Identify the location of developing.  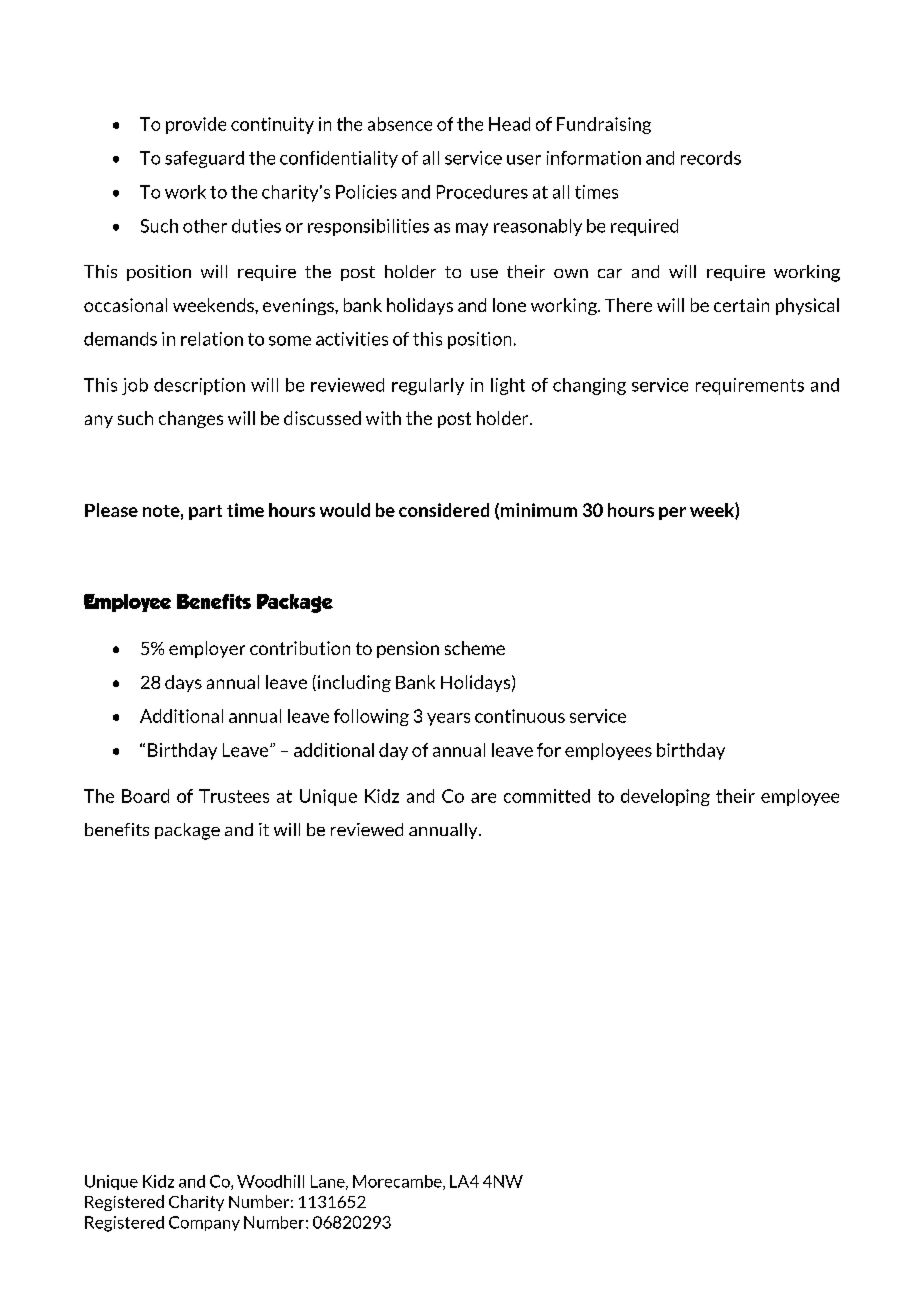
(665, 797).
